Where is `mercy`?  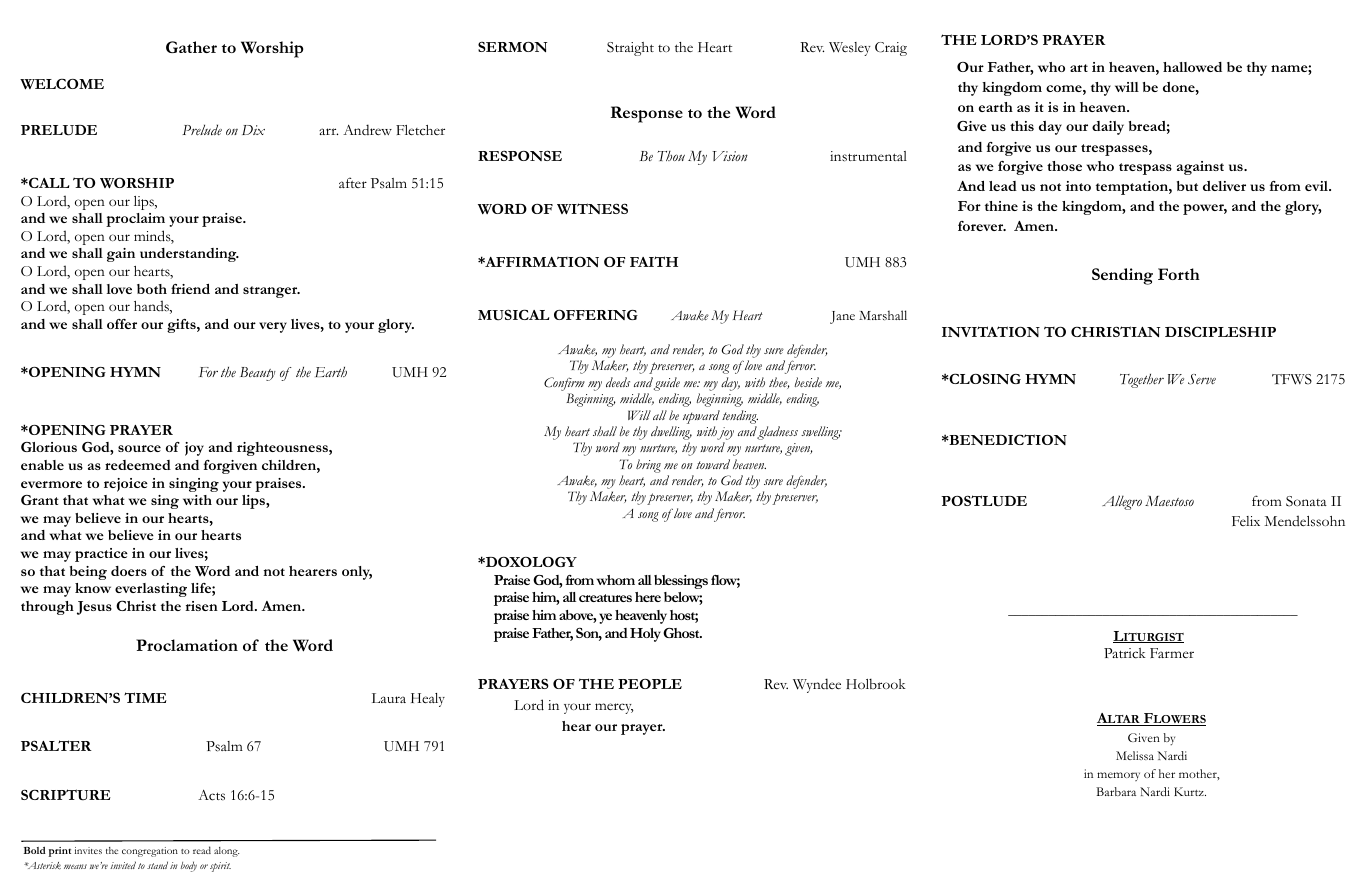
mercy is located at coordinates (614, 708).
